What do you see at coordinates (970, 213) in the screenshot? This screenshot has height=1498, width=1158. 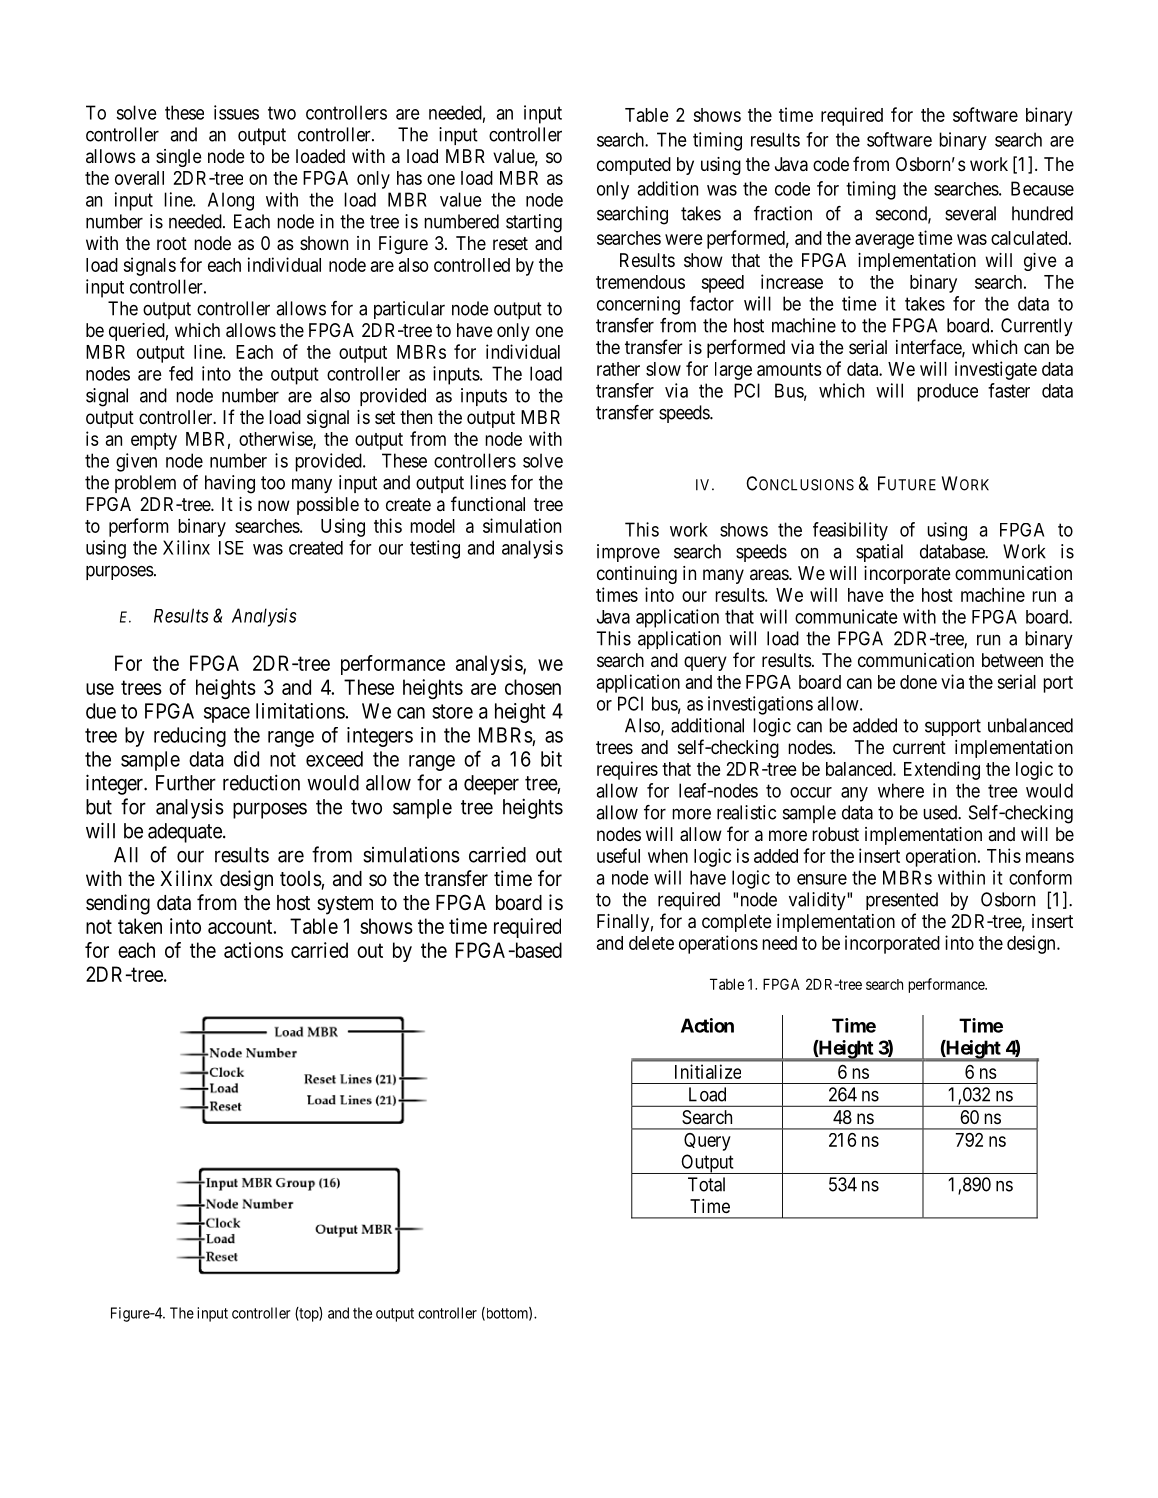 I see `several` at bounding box center [970, 213].
